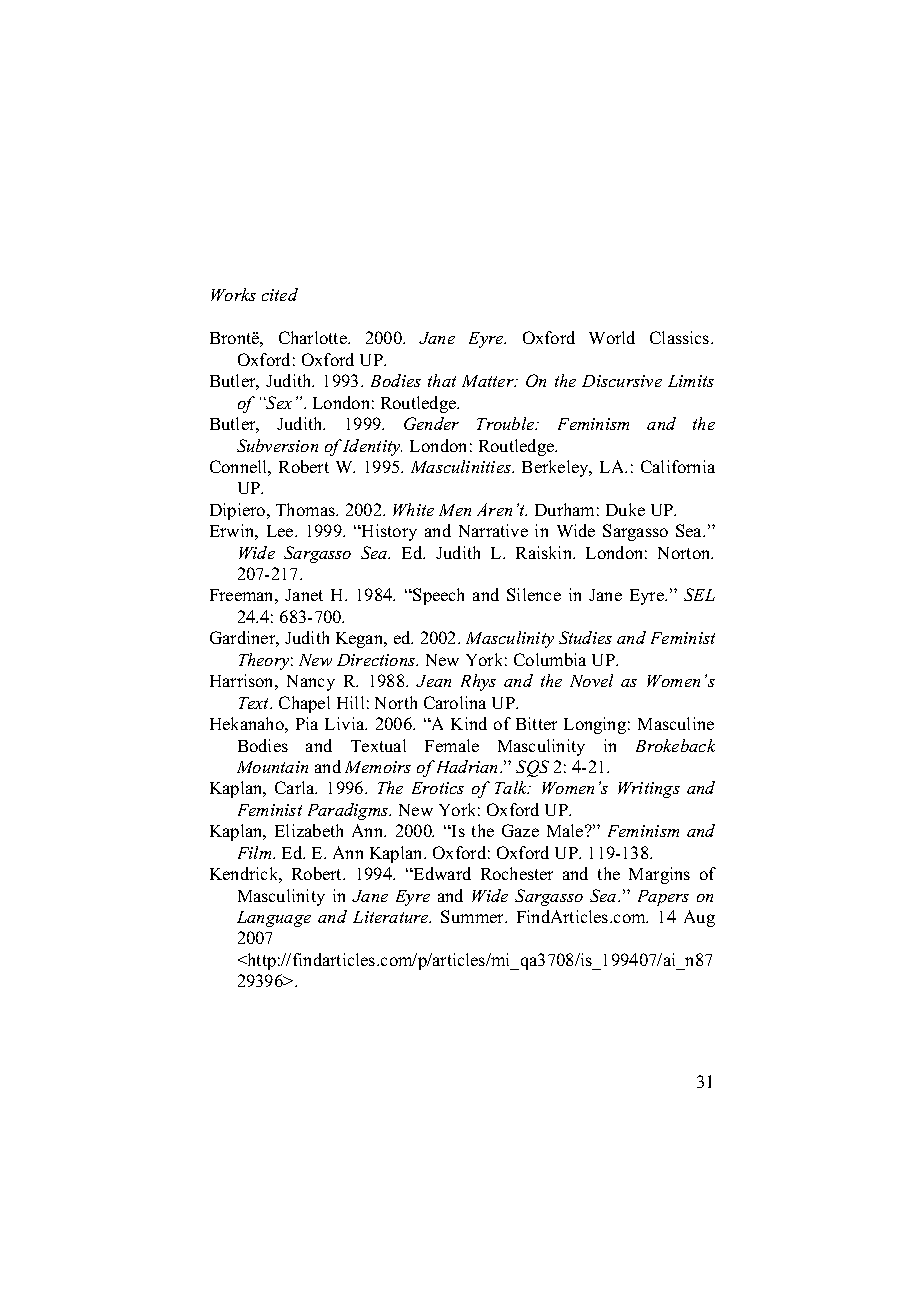  What do you see at coordinates (612, 337) in the screenshot?
I see `World` at bounding box center [612, 337].
